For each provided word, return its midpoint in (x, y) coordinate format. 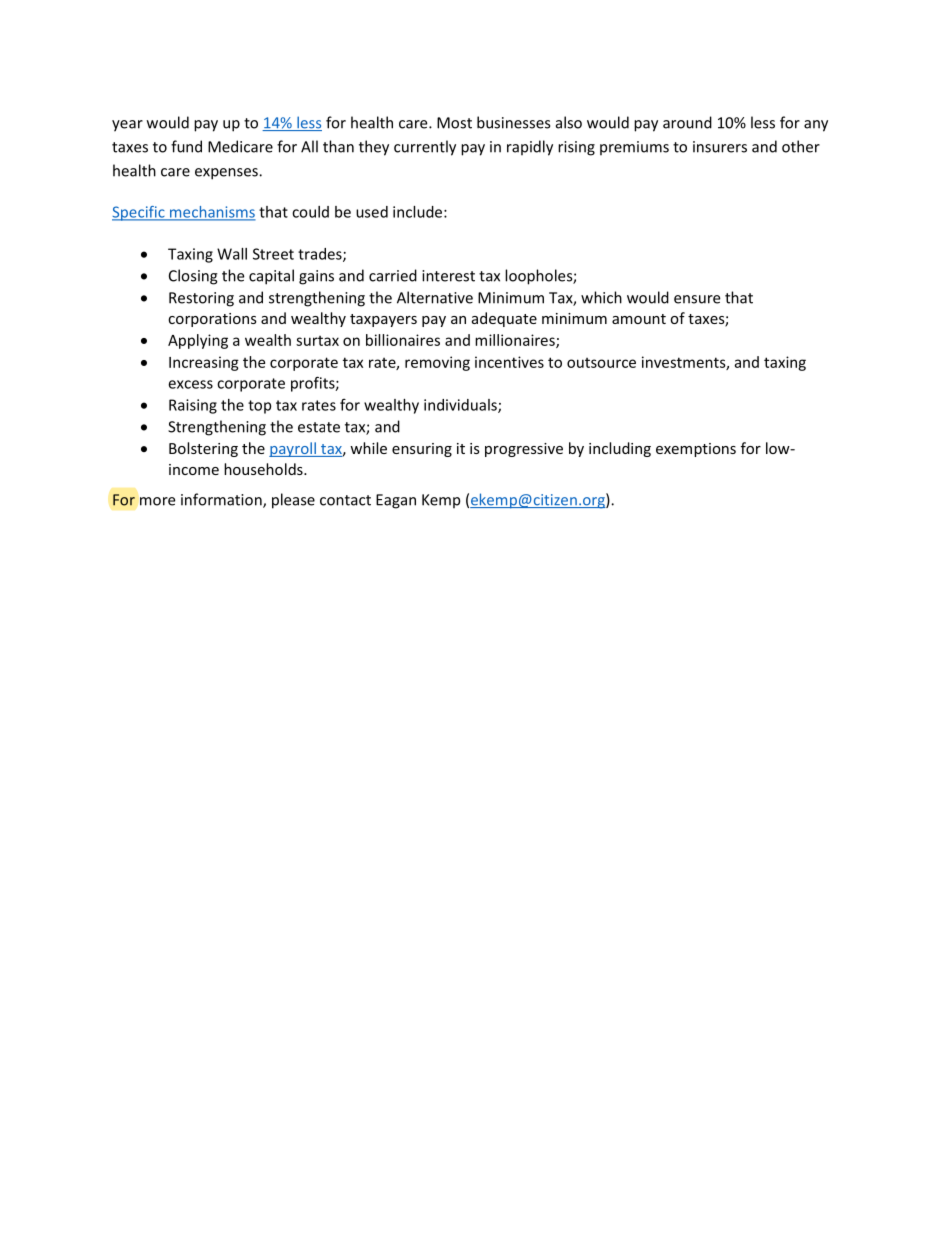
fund (186, 146)
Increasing (204, 363)
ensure (697, 299)
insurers (720, 147)
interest (448, 276)
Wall (232, 254)
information (222, 500)
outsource (601, 363)
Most (454, 123)
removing (437, 363)
